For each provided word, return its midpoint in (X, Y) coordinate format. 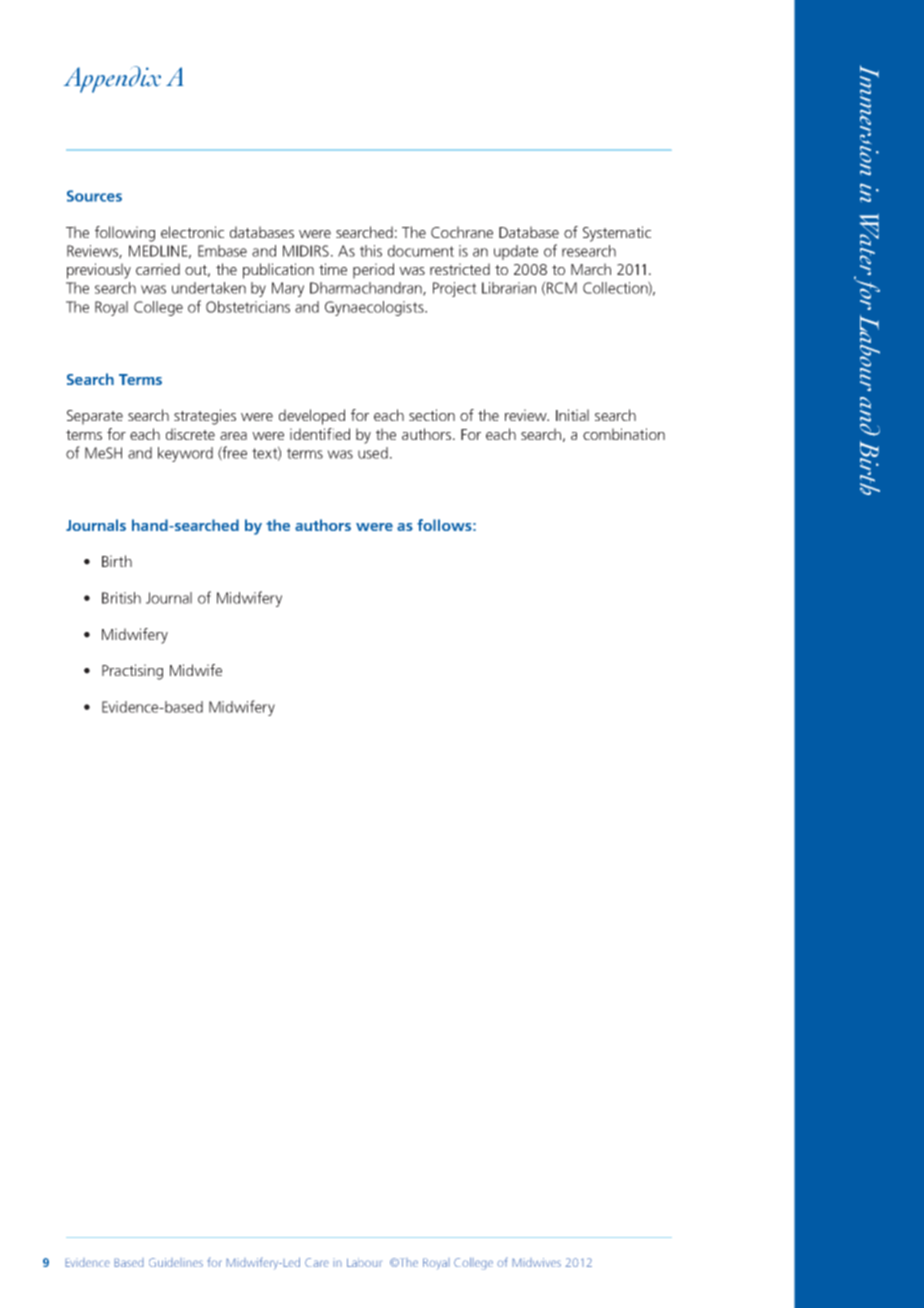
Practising (132, 672)
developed (312, 417)
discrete (190, 434)
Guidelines (176, 1262)
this (371, 251)
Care (317, 1262)
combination (624, 434)
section (432, 415)
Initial (572, 415)
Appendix (112, 79)
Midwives (536, 1262)
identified (320, 434)
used (373, 453)
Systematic (617, 234)
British (121, 598)
